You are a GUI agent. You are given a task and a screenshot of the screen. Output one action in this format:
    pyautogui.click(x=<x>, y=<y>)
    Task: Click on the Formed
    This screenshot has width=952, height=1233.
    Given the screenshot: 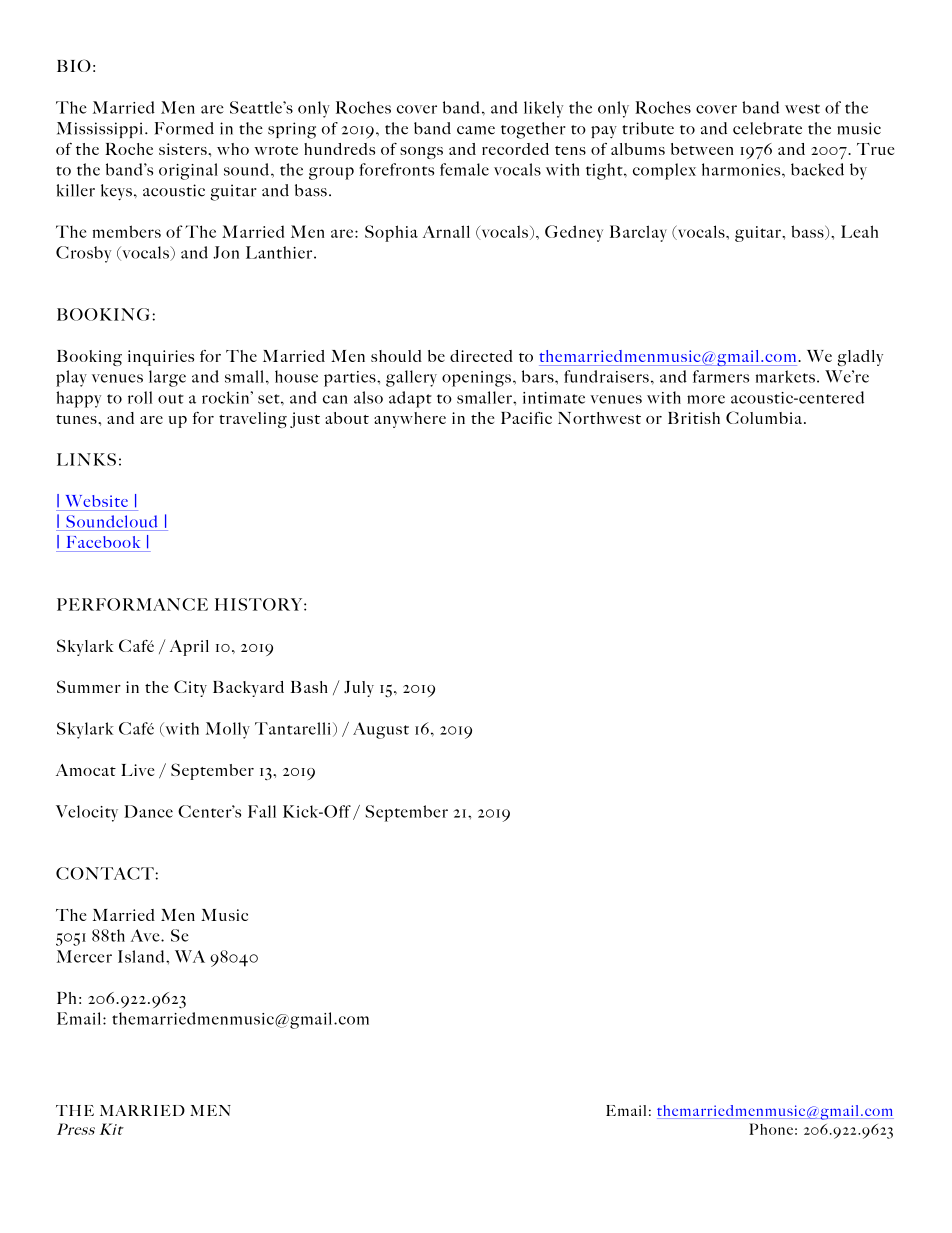 What is the action you would take?
    pyautogui.click(x=184, y=128)
